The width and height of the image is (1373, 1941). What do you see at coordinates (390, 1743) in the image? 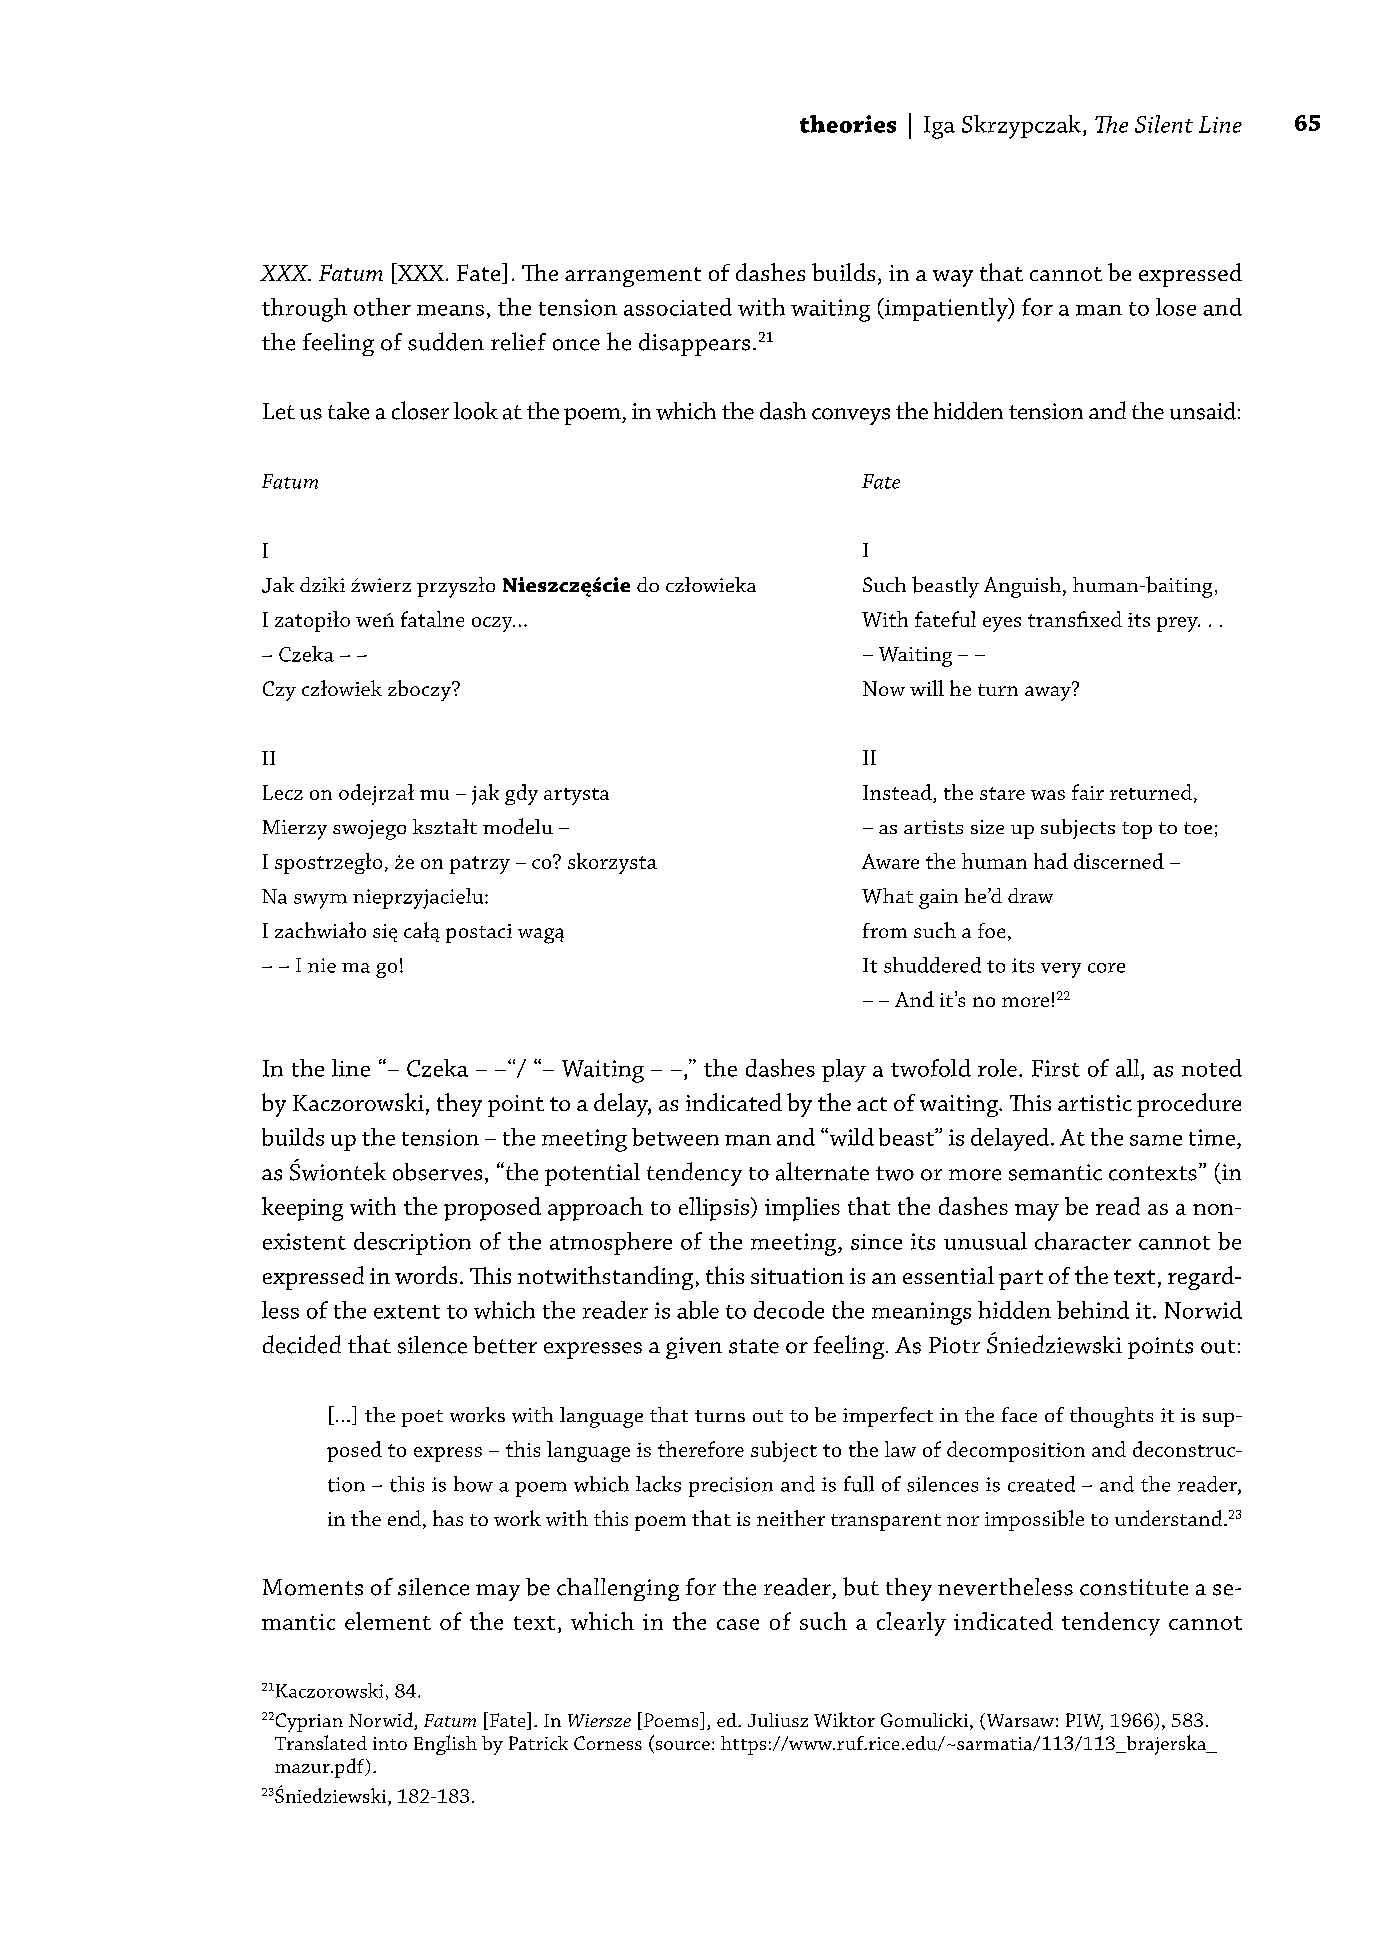
I see `into` at bounding box center [390, 1743].
